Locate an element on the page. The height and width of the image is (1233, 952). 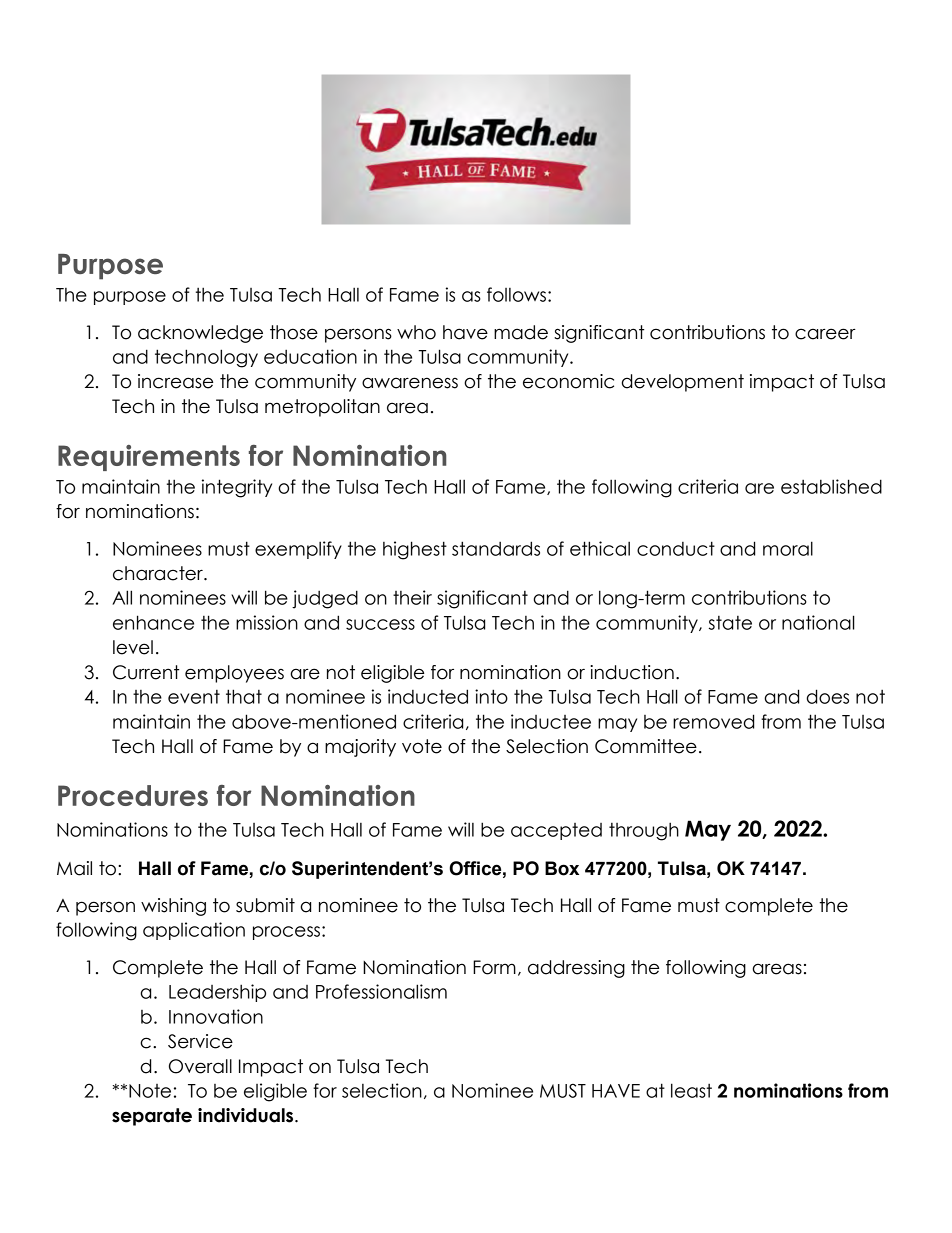
inducted is located at coordinates (428, 696).
